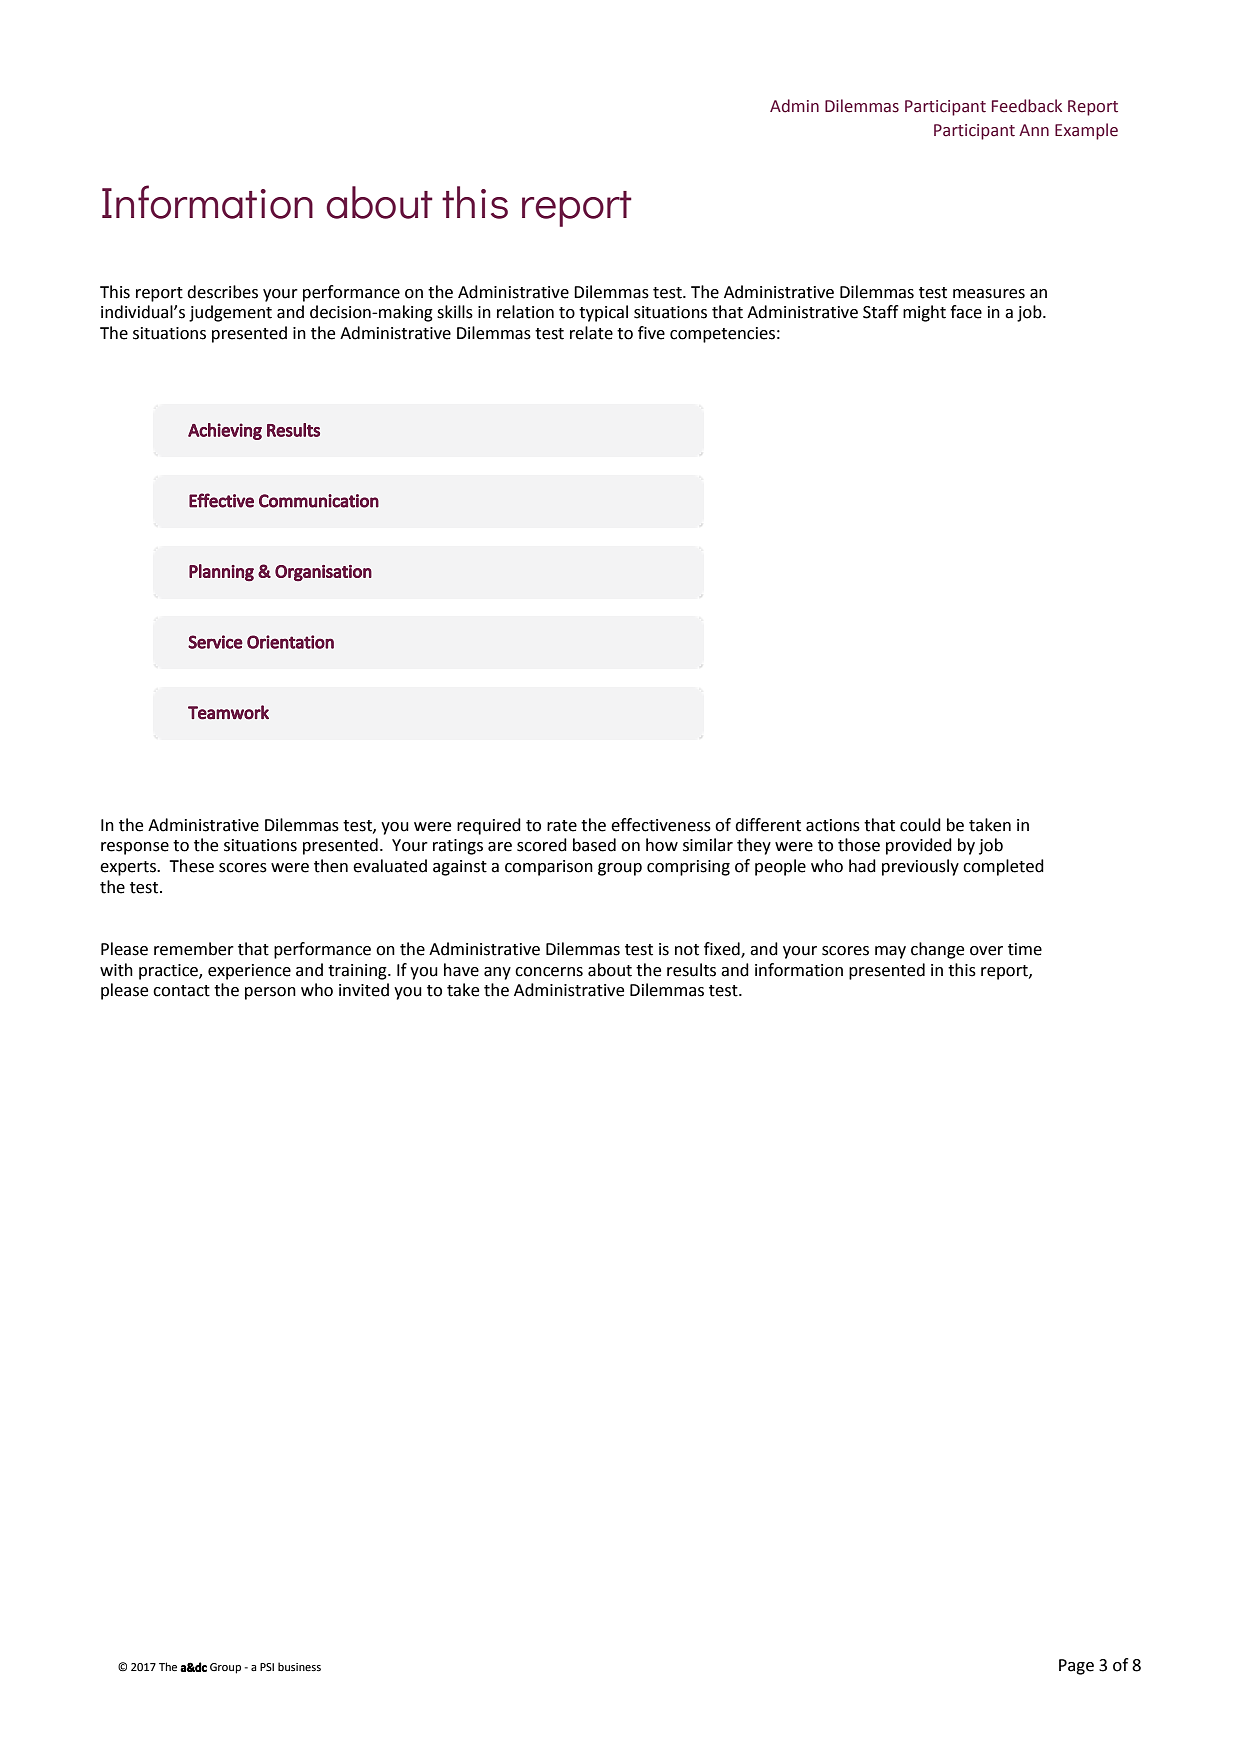 Image resolution: width=1236 pixels, height=1748 pixels. Describe the element at coordinates (603, 313) in the screenshot. I see `typical` at that location.
